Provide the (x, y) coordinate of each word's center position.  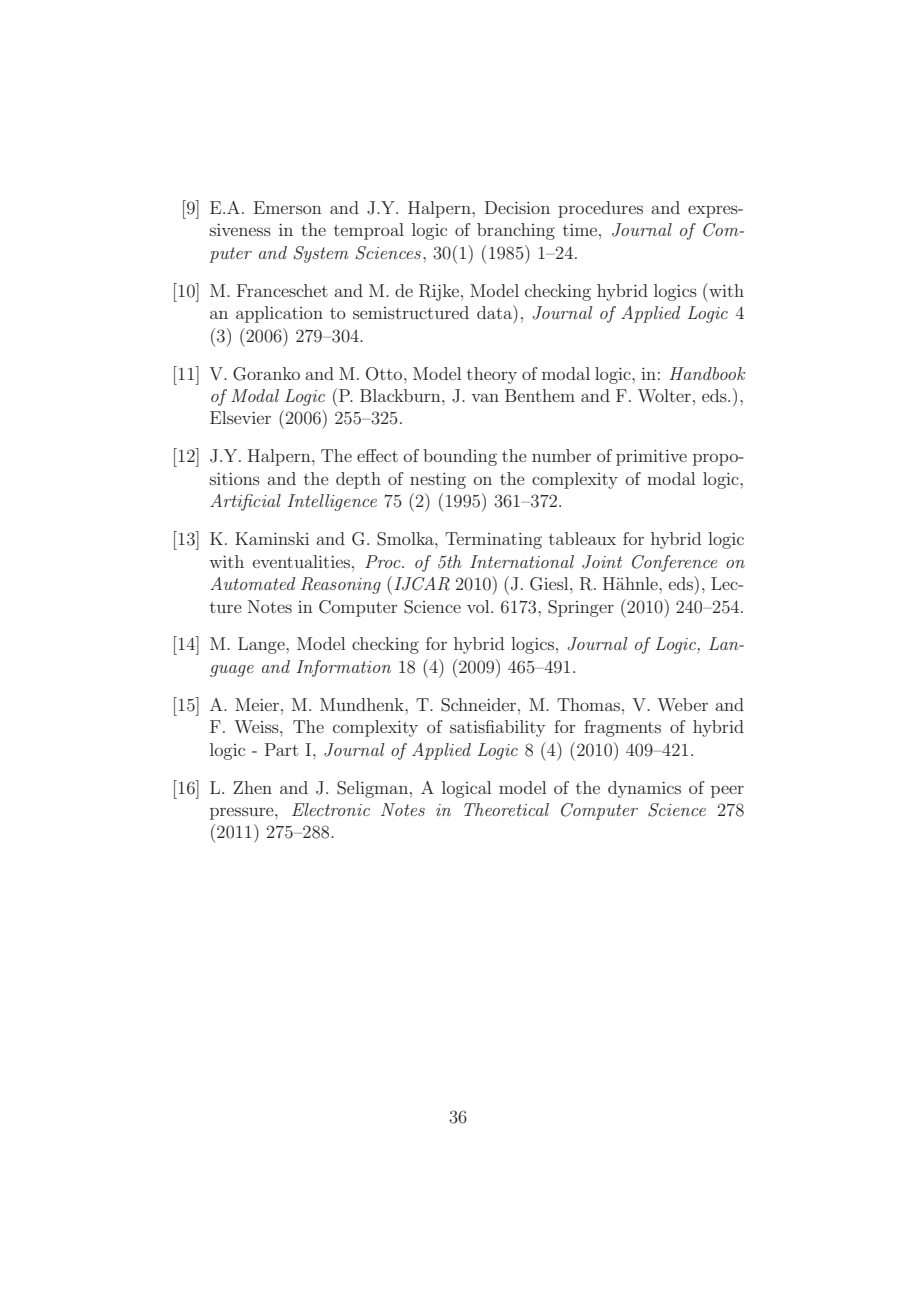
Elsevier (240, 417)
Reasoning (341, 585)
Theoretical (506, 809)
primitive (651, 457)
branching (516, 231)
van (485, 397)
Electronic (331, 809)
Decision (517, 207)
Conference (674, 563)
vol (479, 606)
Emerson (288, 207)
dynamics (644, 789)
